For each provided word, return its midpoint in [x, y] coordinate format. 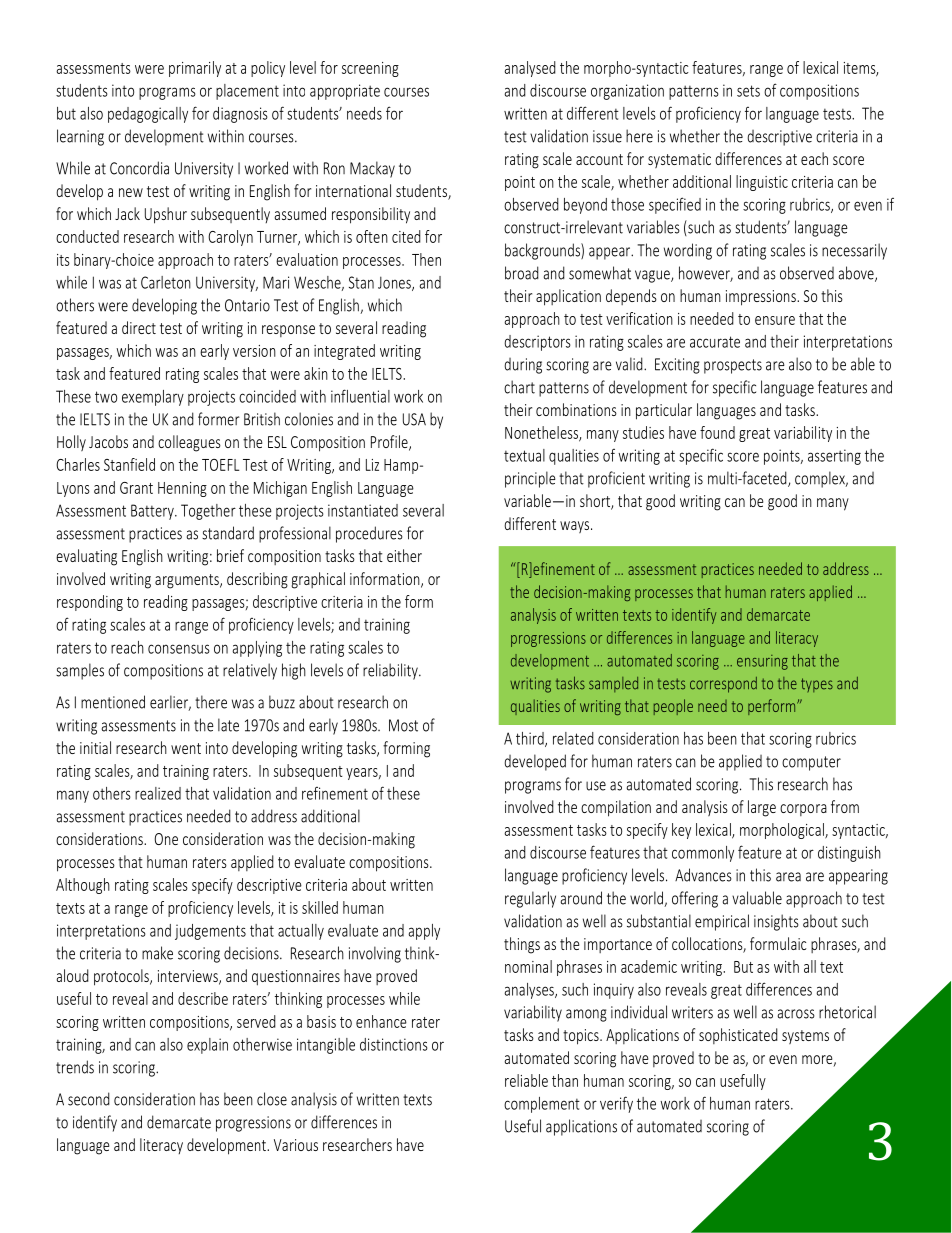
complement [542, 1105]
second [89, 1099]
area [788, 877]
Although [83, 886]
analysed [530, 69]
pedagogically [148, 115]
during [523, 366]
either [404, 555]
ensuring [762, 662]
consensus [179, 649]
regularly [530, 899]
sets [748, 91]
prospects [733, 366]
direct [139, 327]
